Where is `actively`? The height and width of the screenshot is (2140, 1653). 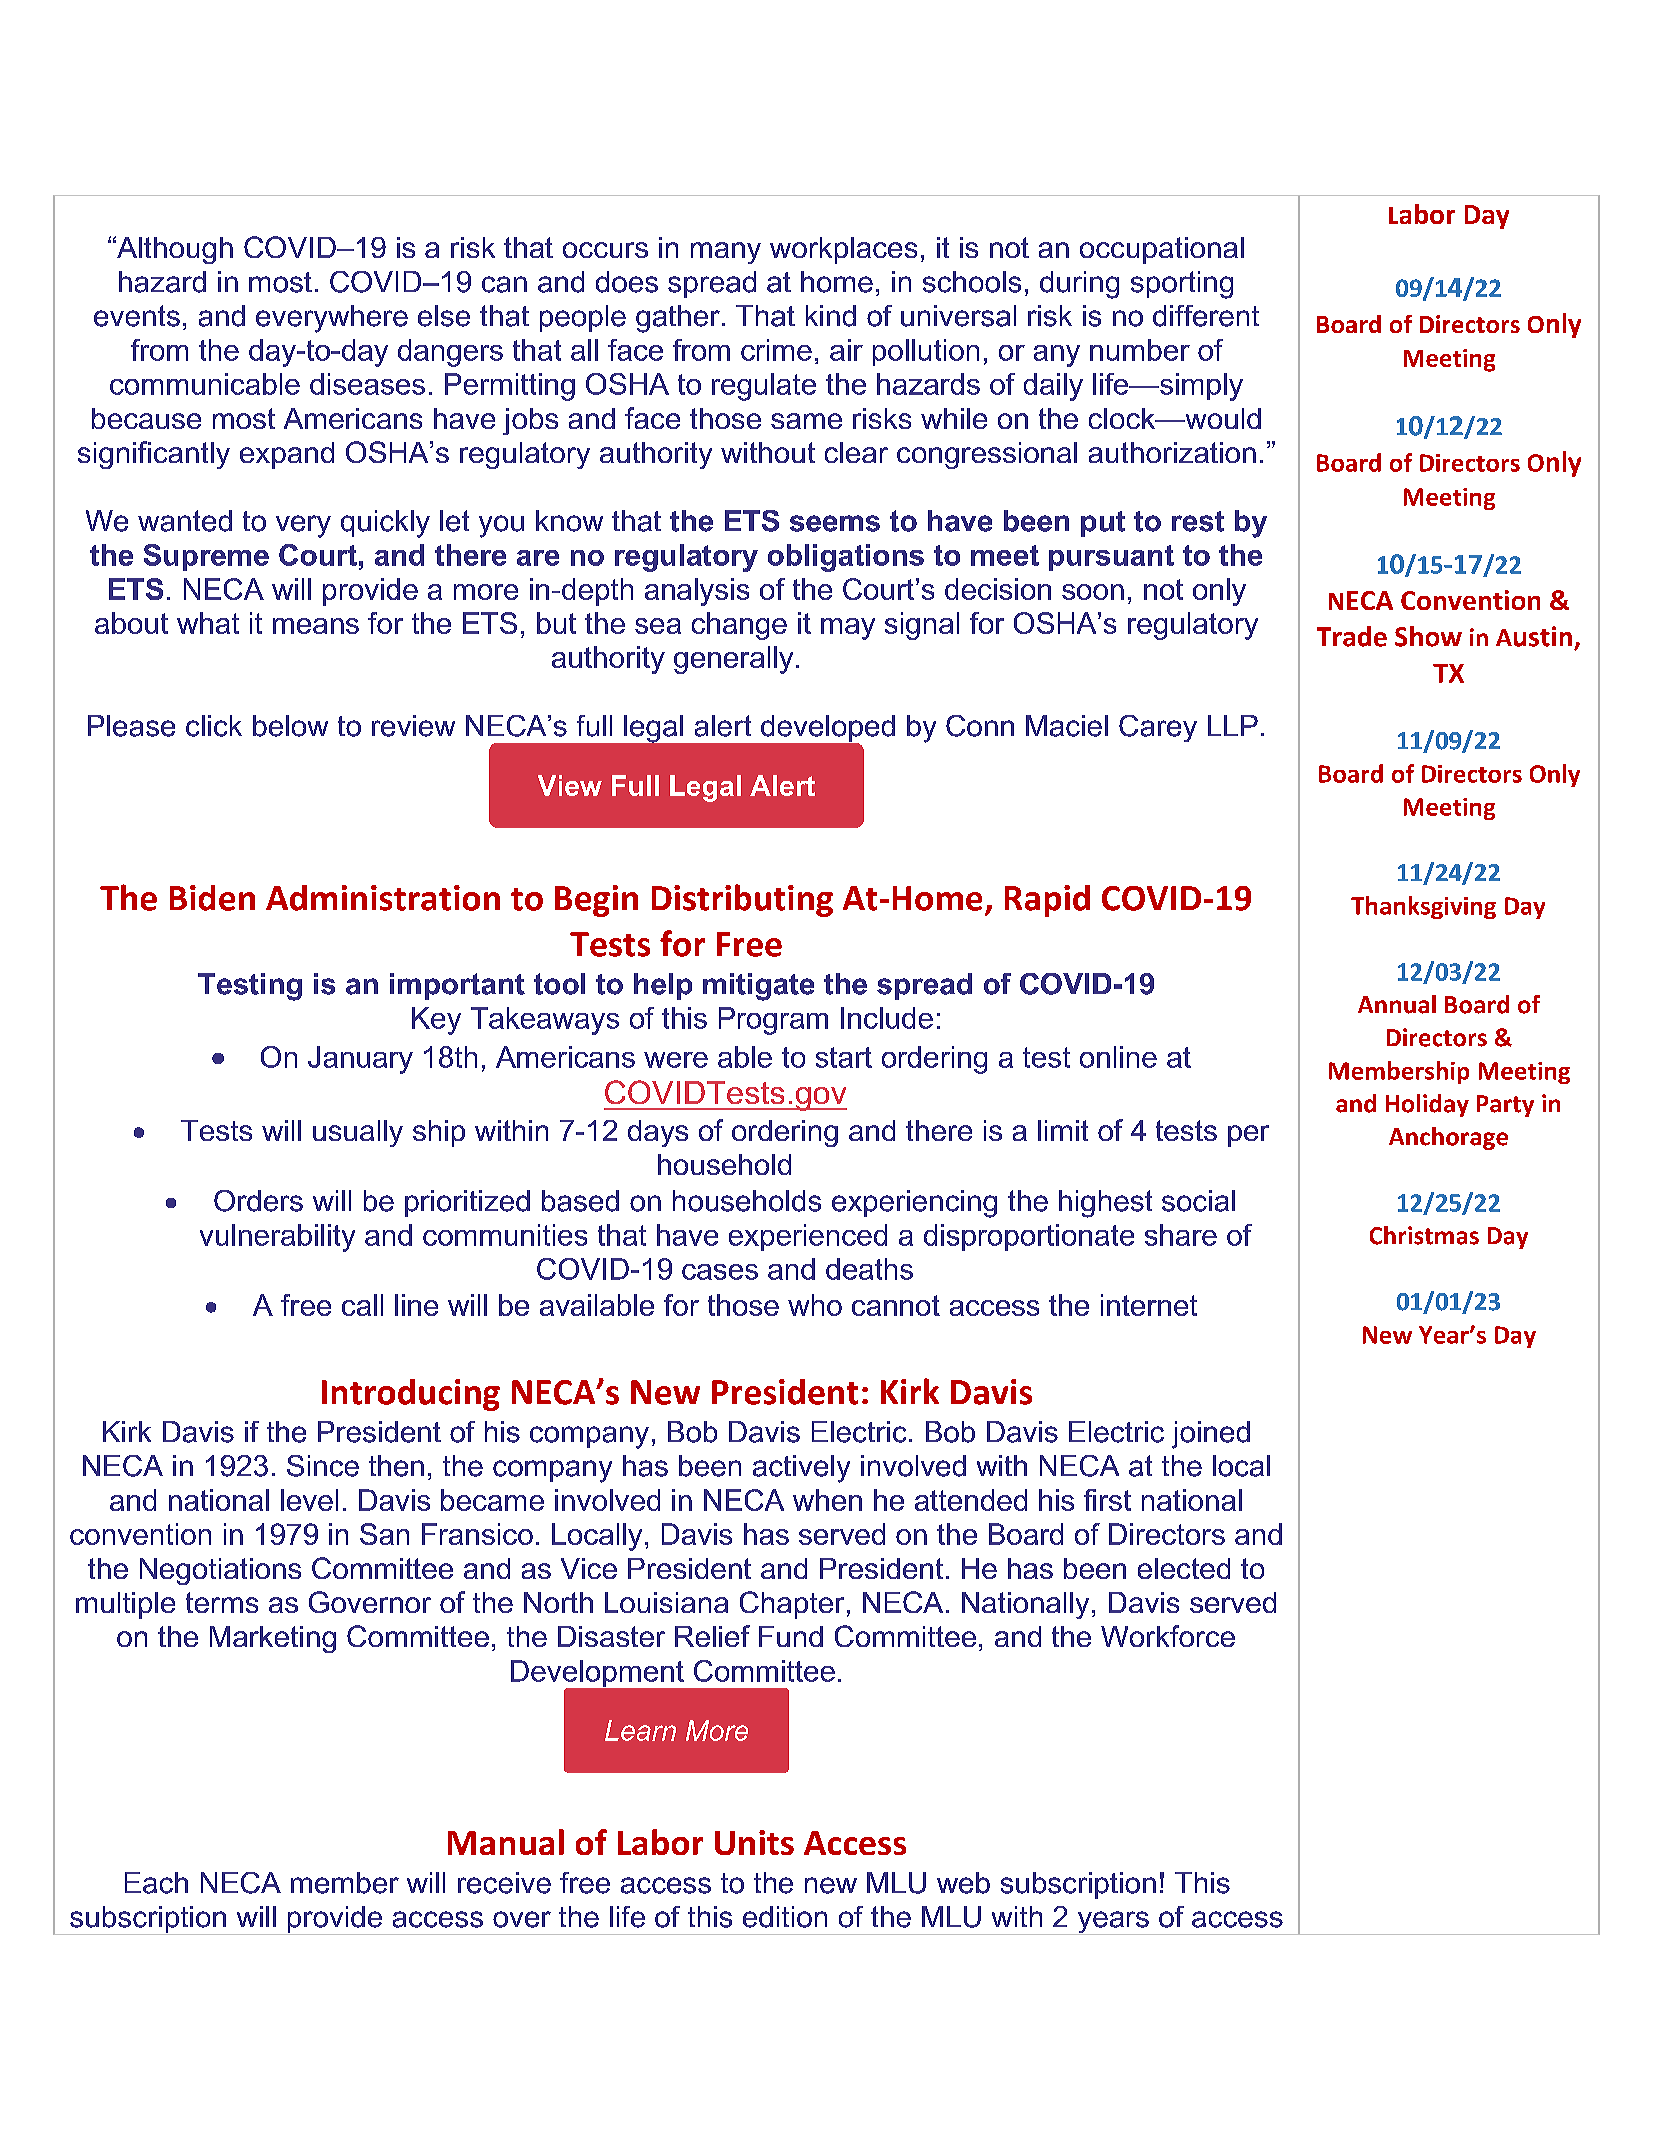
actively is located at coordinates (801, 1469).
